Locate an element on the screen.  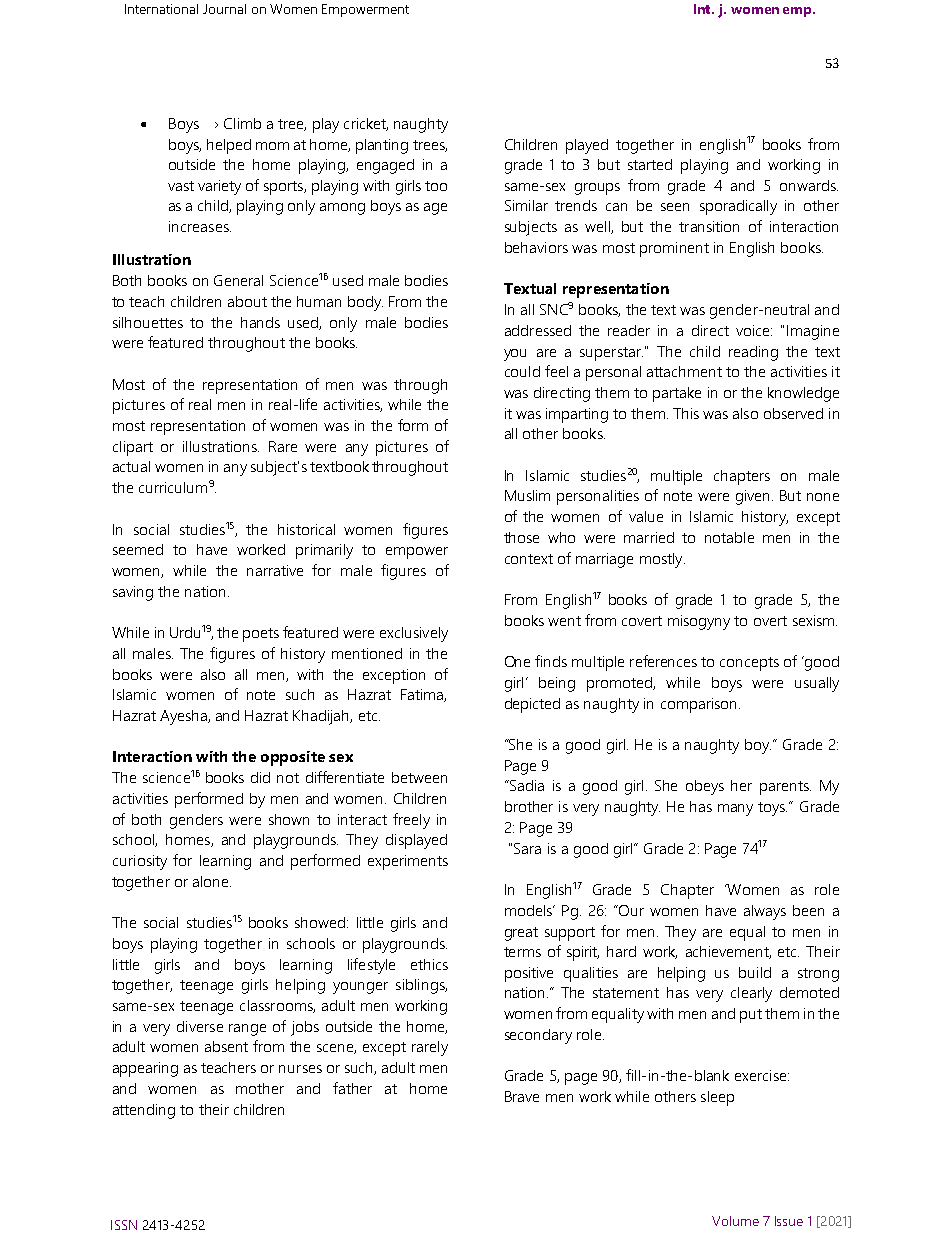
misogyny is located at coordinates (699, 622).
